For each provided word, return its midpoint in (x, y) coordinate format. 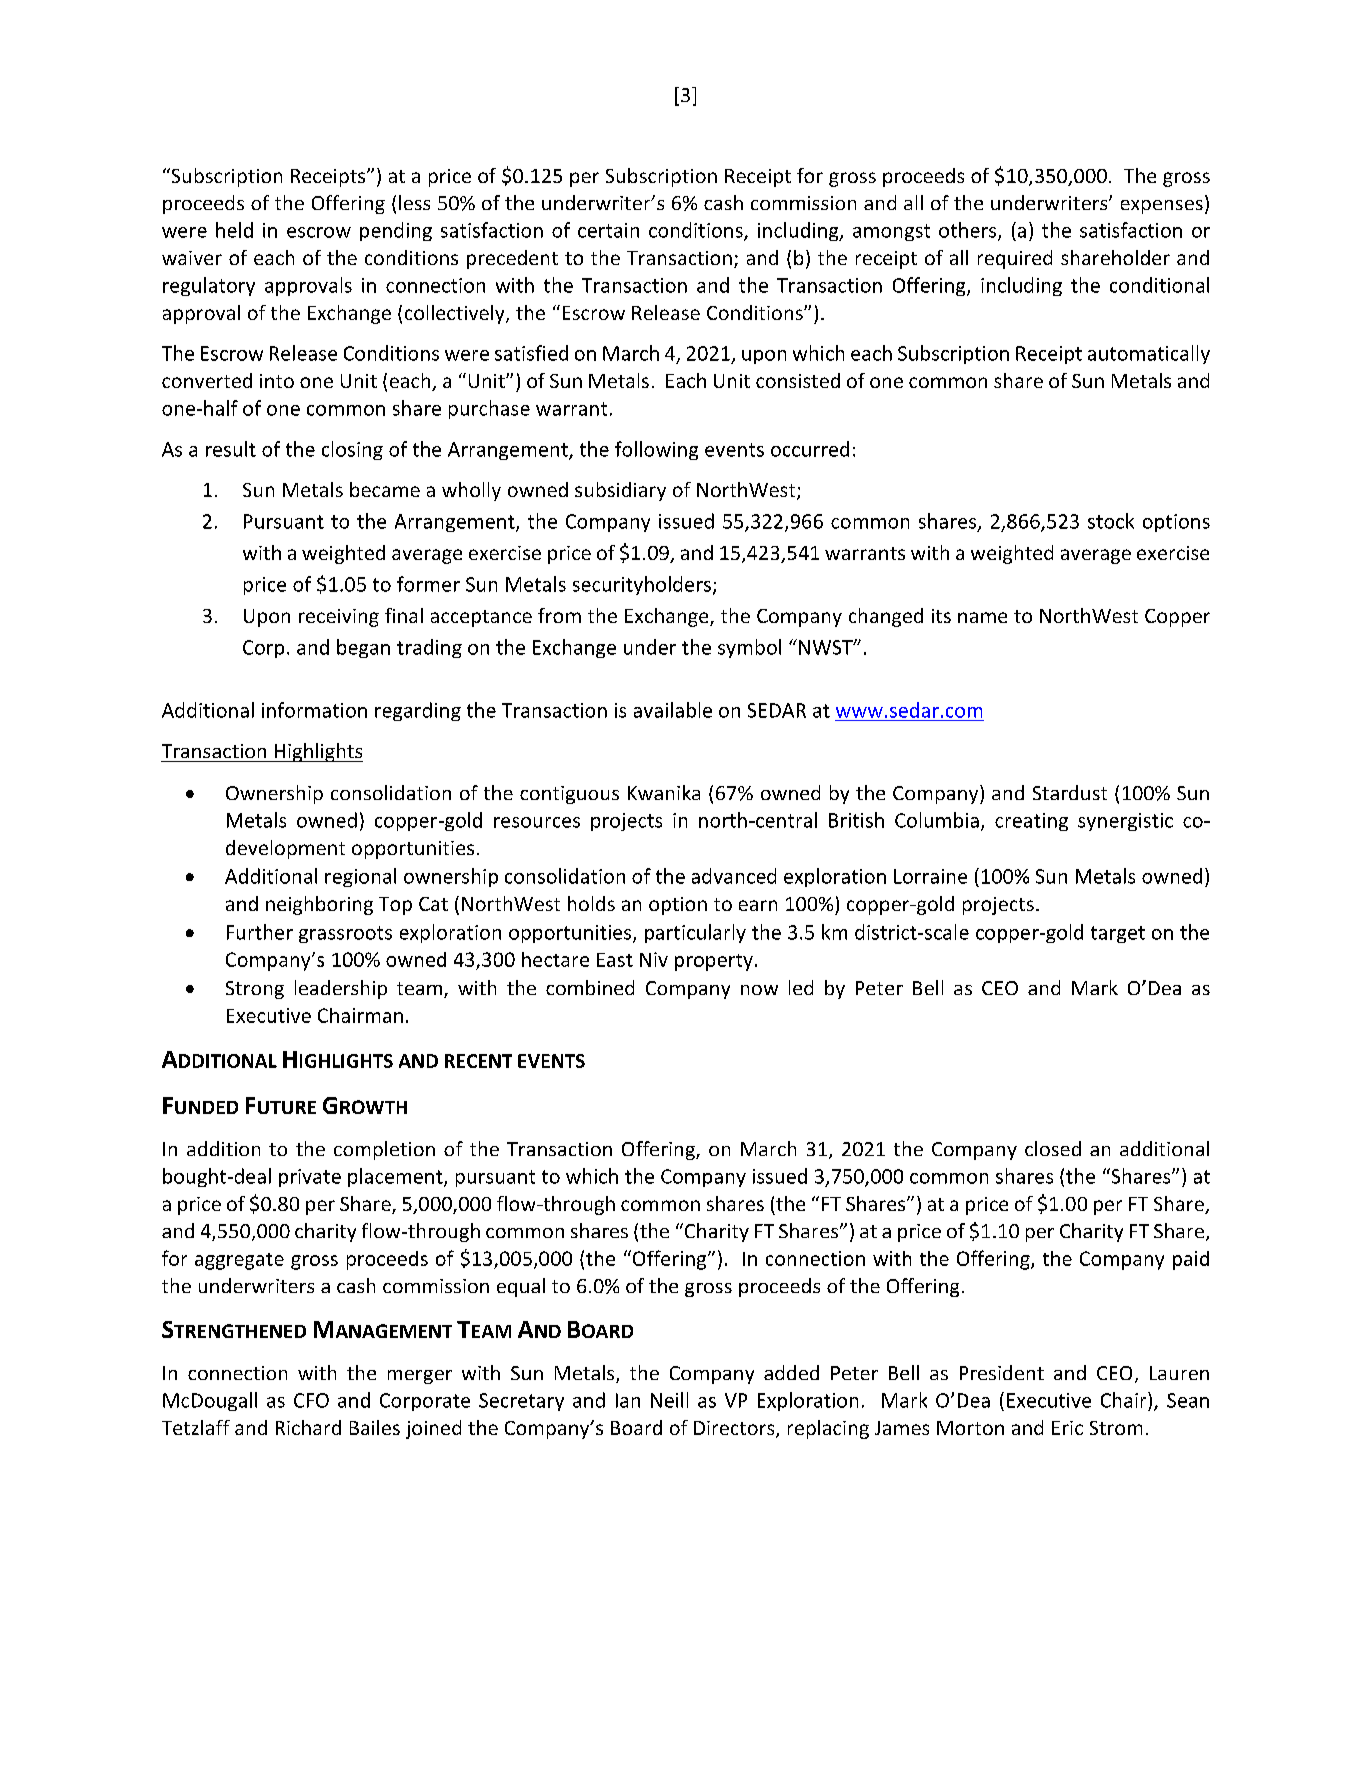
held (234, 230)
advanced (734, 876)
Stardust (1070, 792)
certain (608, 230)
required (1015, 259)
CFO (311, 1400)
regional (360, 877)
